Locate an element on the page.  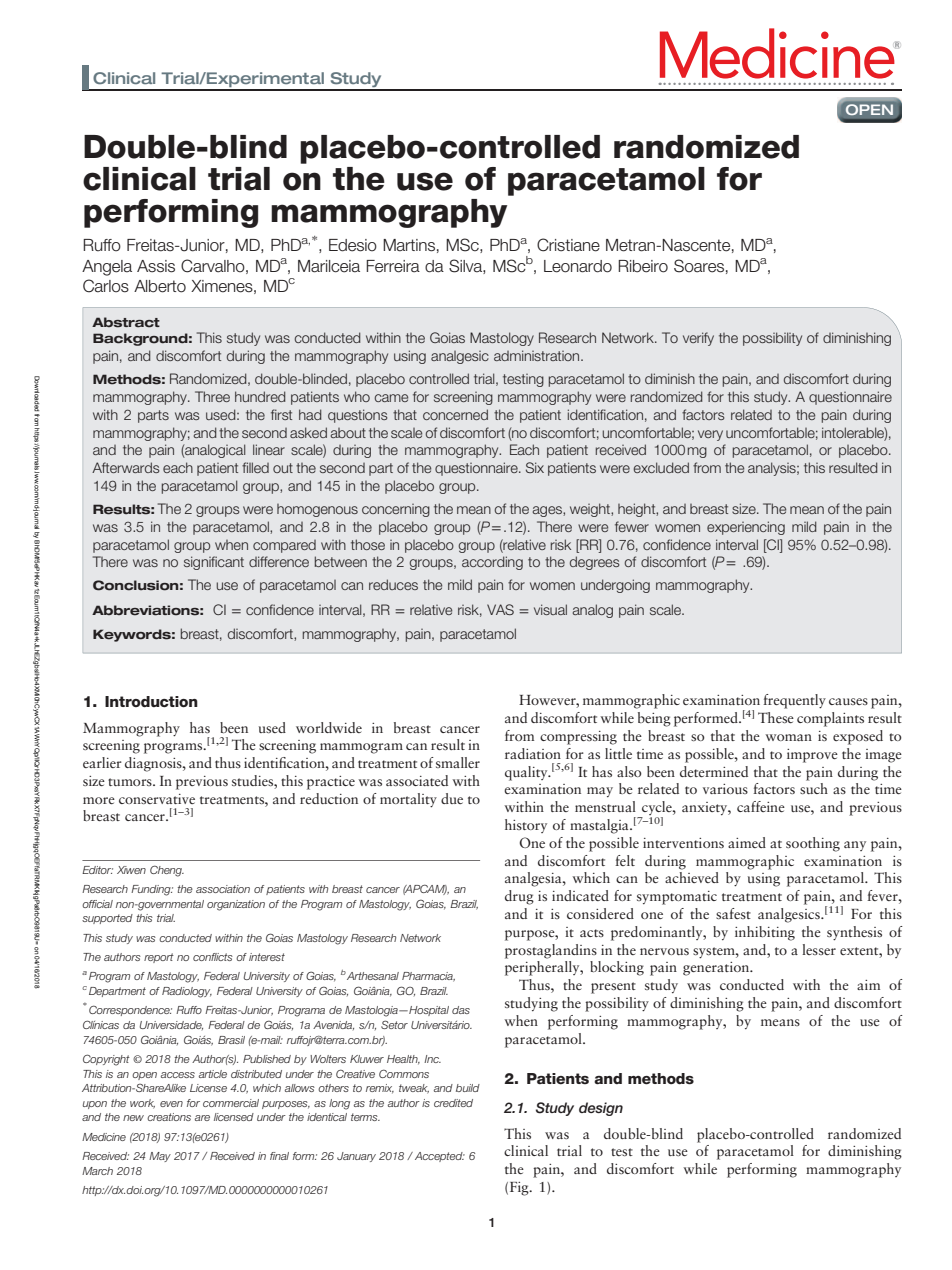
Cheng is located at coordinates (167, 871).
